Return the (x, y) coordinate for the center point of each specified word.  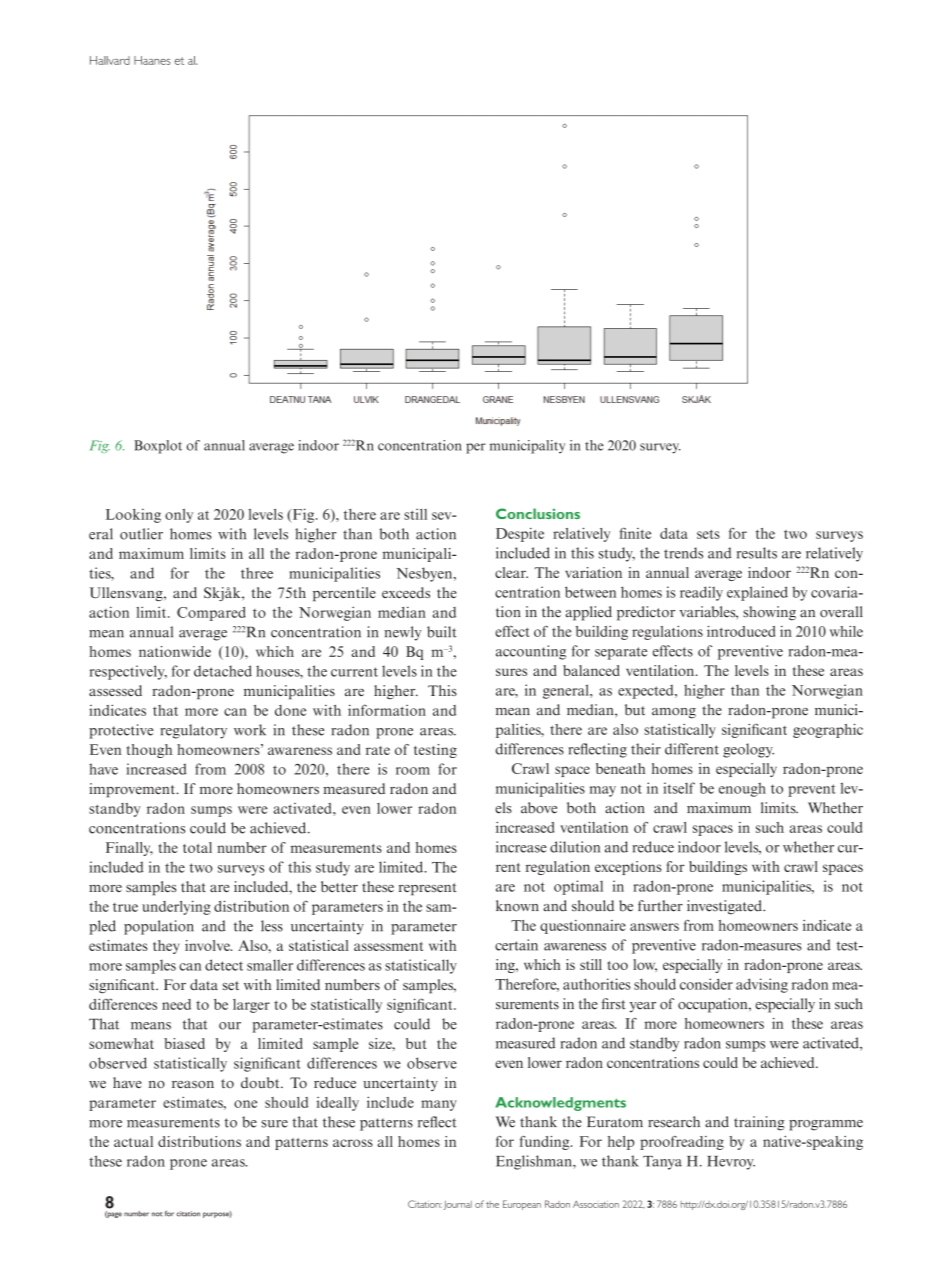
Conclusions (538, 513)
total (197, 847)
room (413, 771)
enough (742, 789)
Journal (458, 1205)
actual (133, 1141)
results (757, 553)
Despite (520, 535)
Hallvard (110, 60)
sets (708, 534)
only (179, 516)
